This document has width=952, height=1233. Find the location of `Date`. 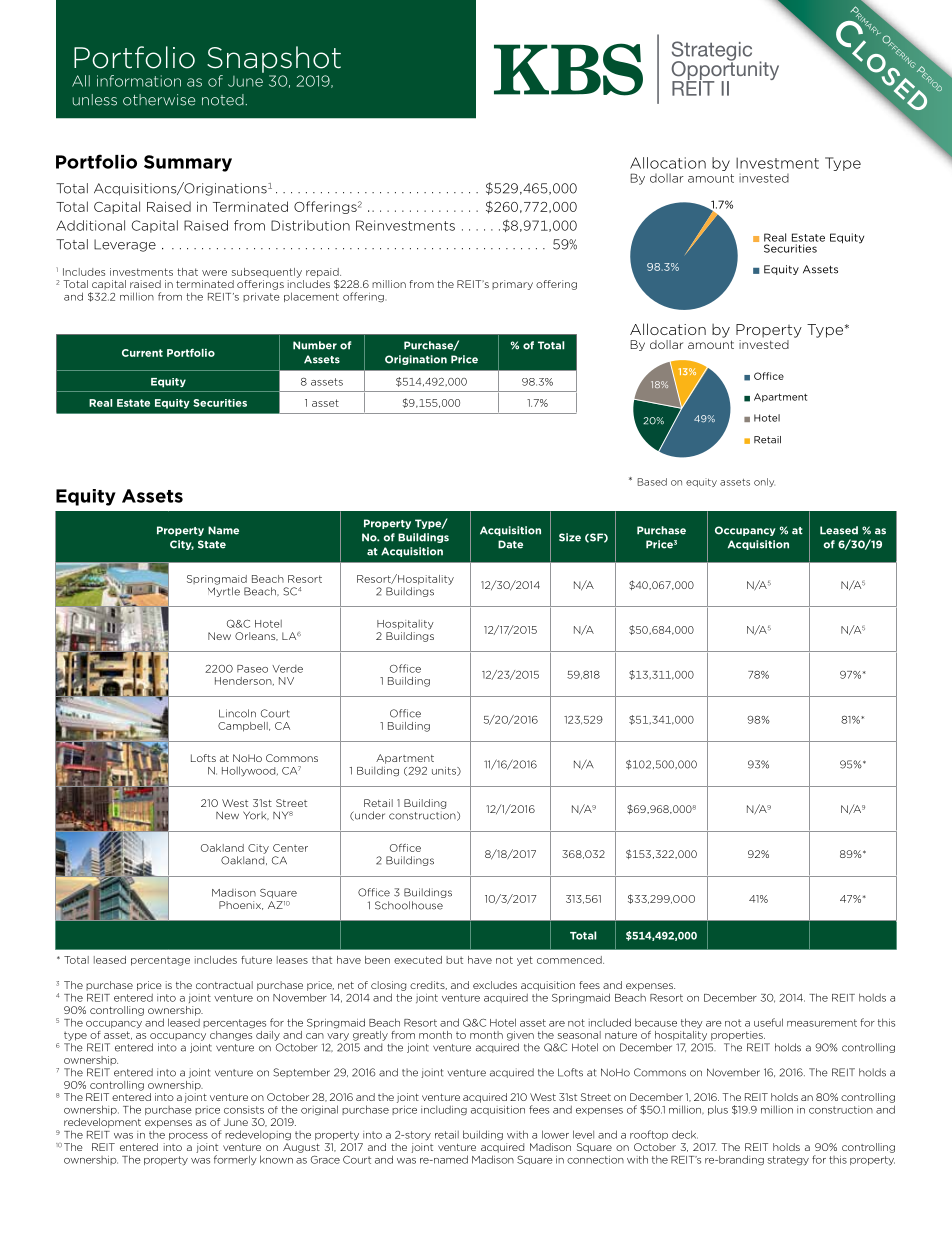

Date is located at coordinates (510, 544).
